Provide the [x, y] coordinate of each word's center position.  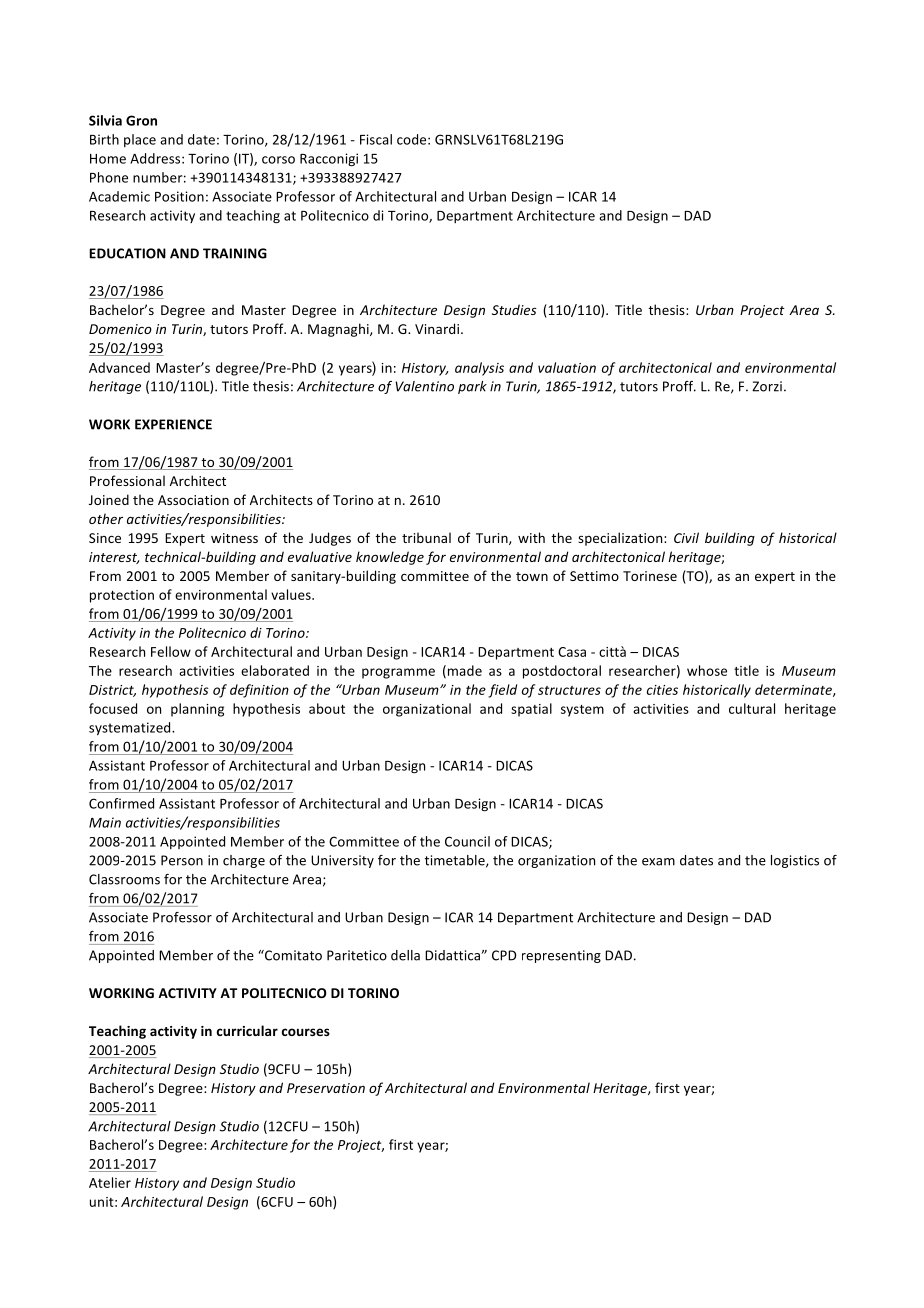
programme [398, 673]
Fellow [171, 651]
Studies [514, 309]
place [140, 140]
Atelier [110, 1182]
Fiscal [376, 139]
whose [707, 670]
